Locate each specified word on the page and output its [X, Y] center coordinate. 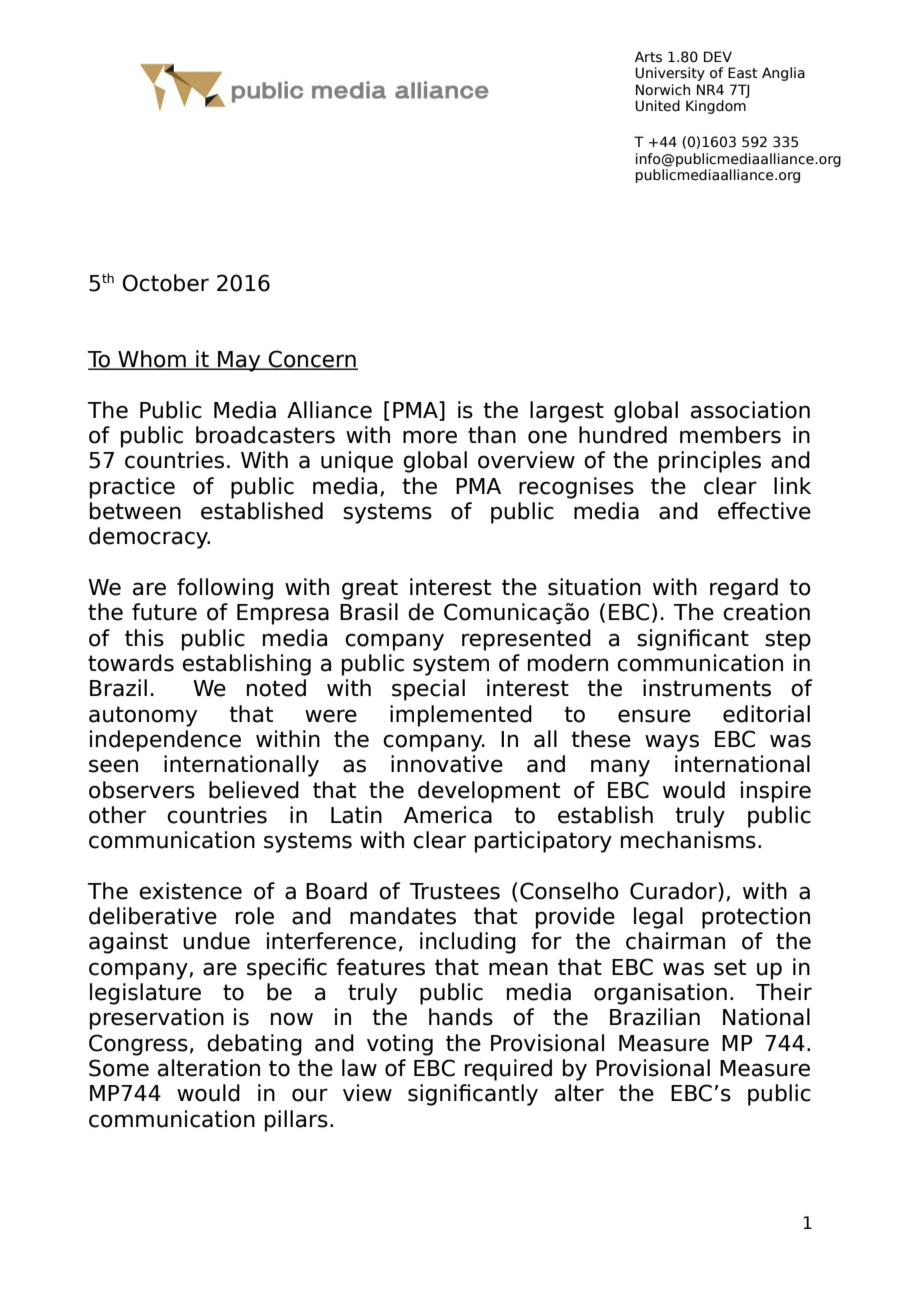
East [743, 73]
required [508, 1070]
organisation [660, 994]
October [165, 283]
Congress [138, 1045]
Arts [648, 57]
